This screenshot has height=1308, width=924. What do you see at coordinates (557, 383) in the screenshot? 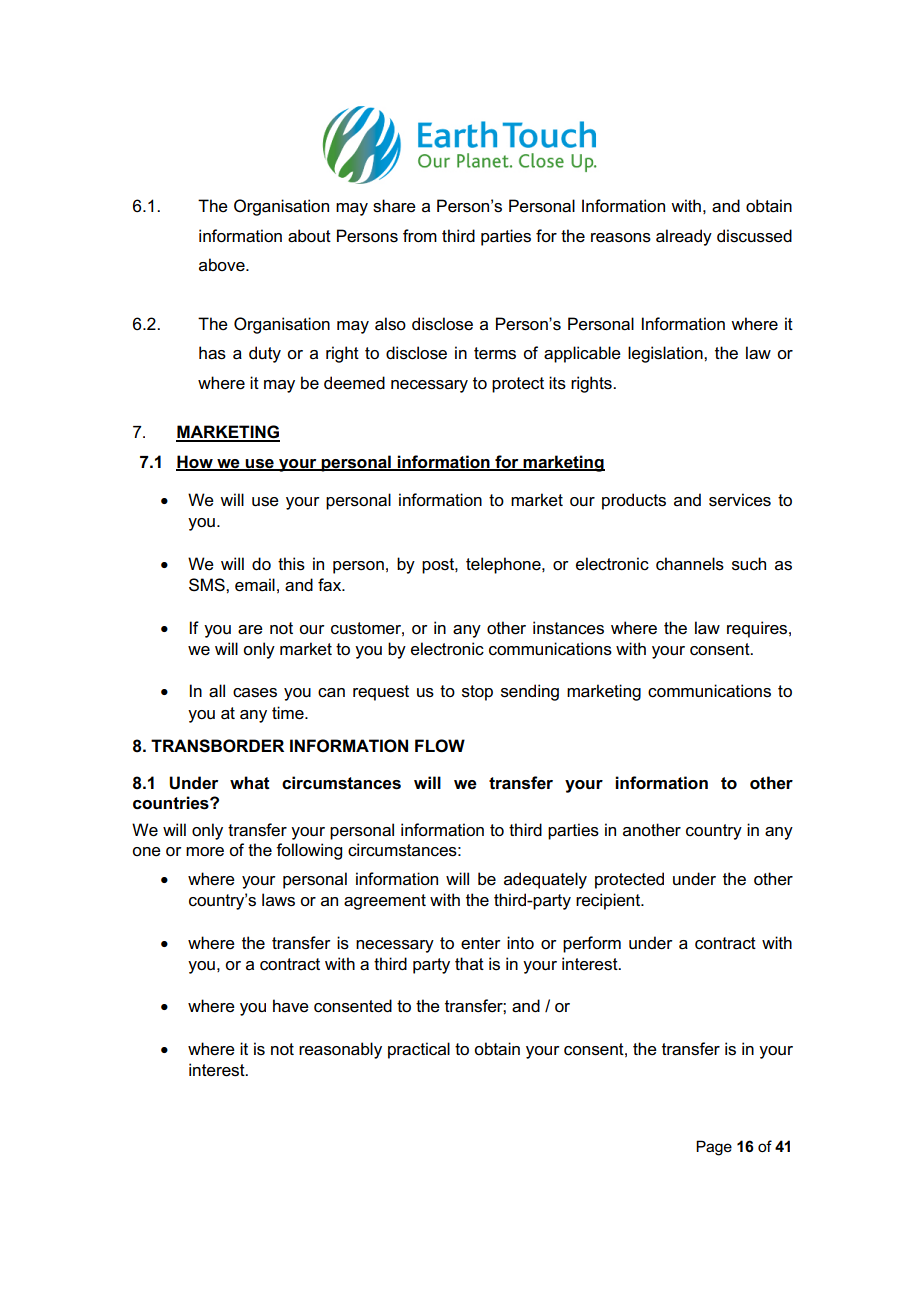
I see `its` at bounding box center [557, 383].
